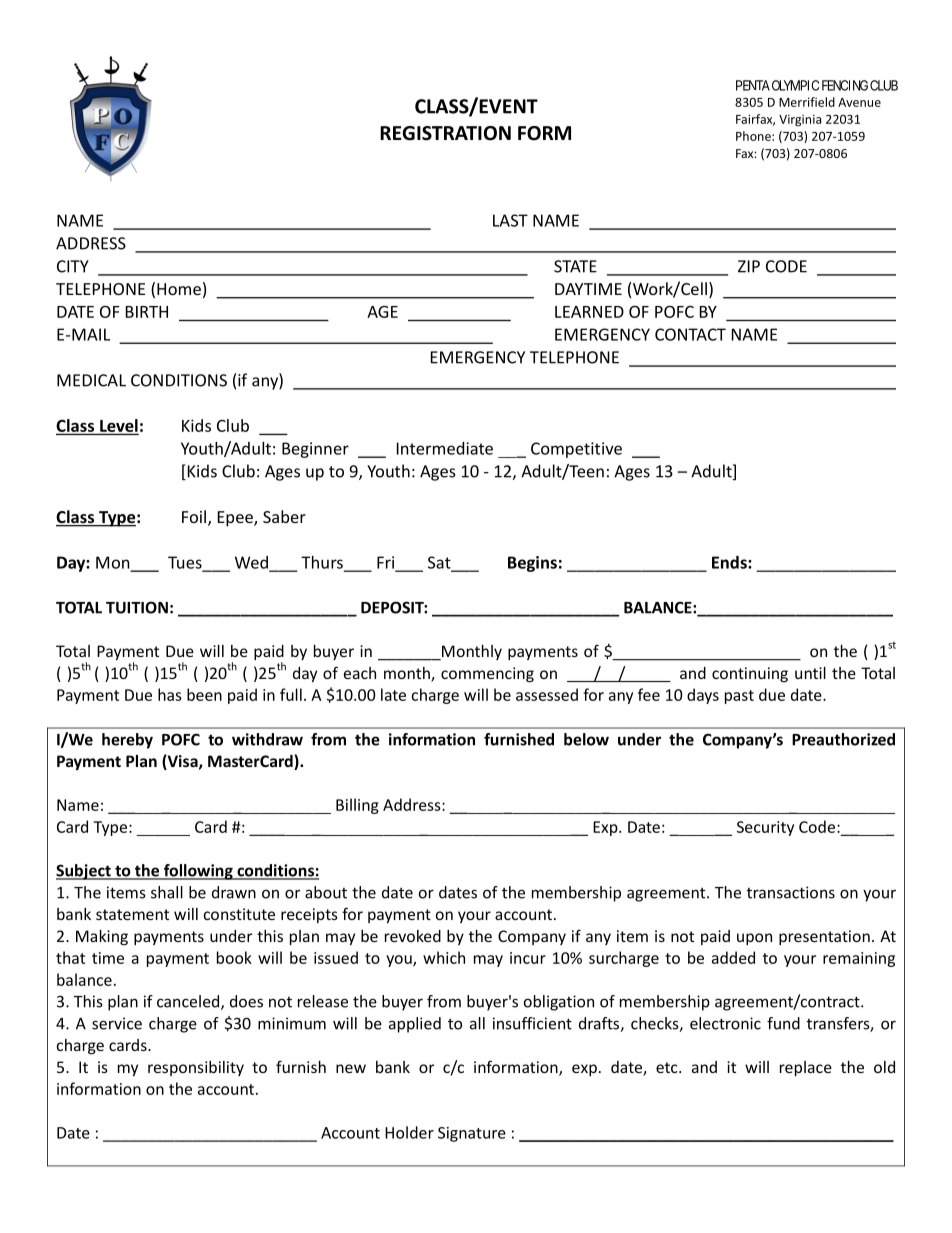  Describe the element at coordinates (445, 133) in the screenshot. I see `REGISTRATION` at that location.
